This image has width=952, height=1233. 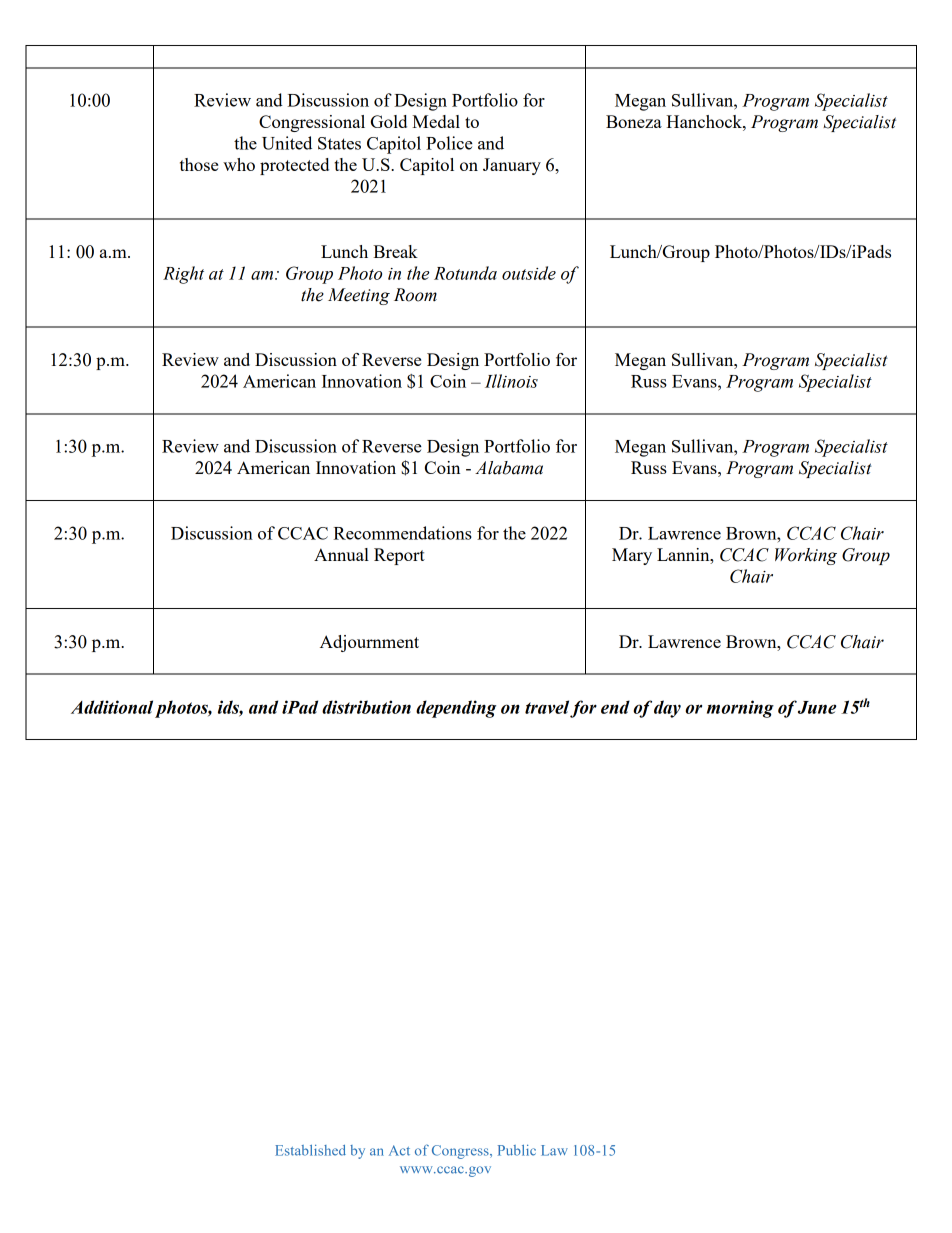 I want to click on Police, so click(x=449, y=143).
